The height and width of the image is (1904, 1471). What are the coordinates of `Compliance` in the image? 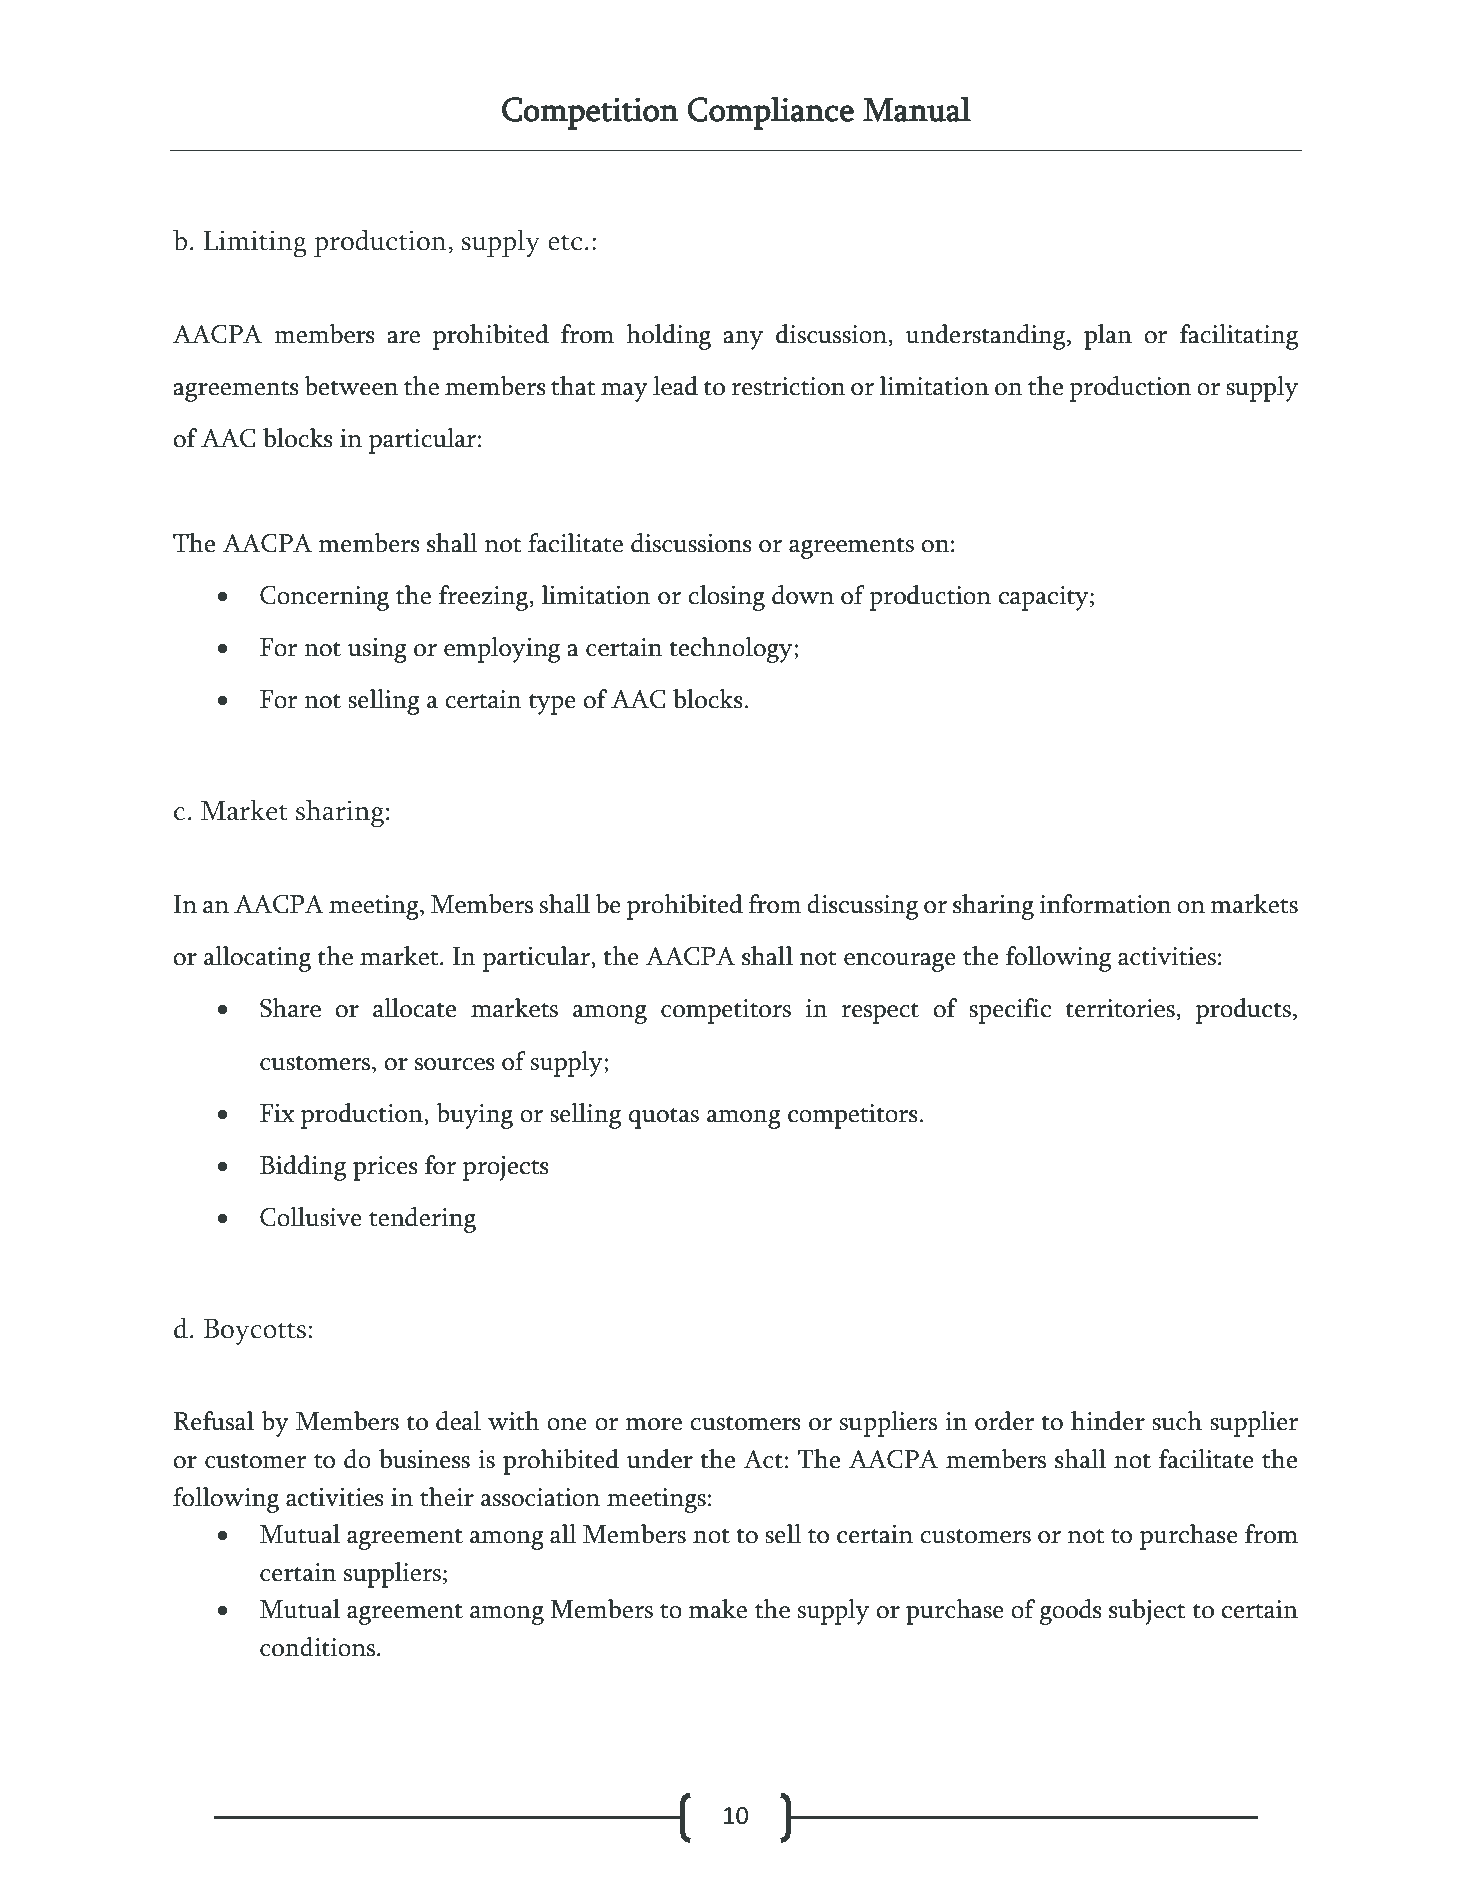 It's located at (770, 113).
